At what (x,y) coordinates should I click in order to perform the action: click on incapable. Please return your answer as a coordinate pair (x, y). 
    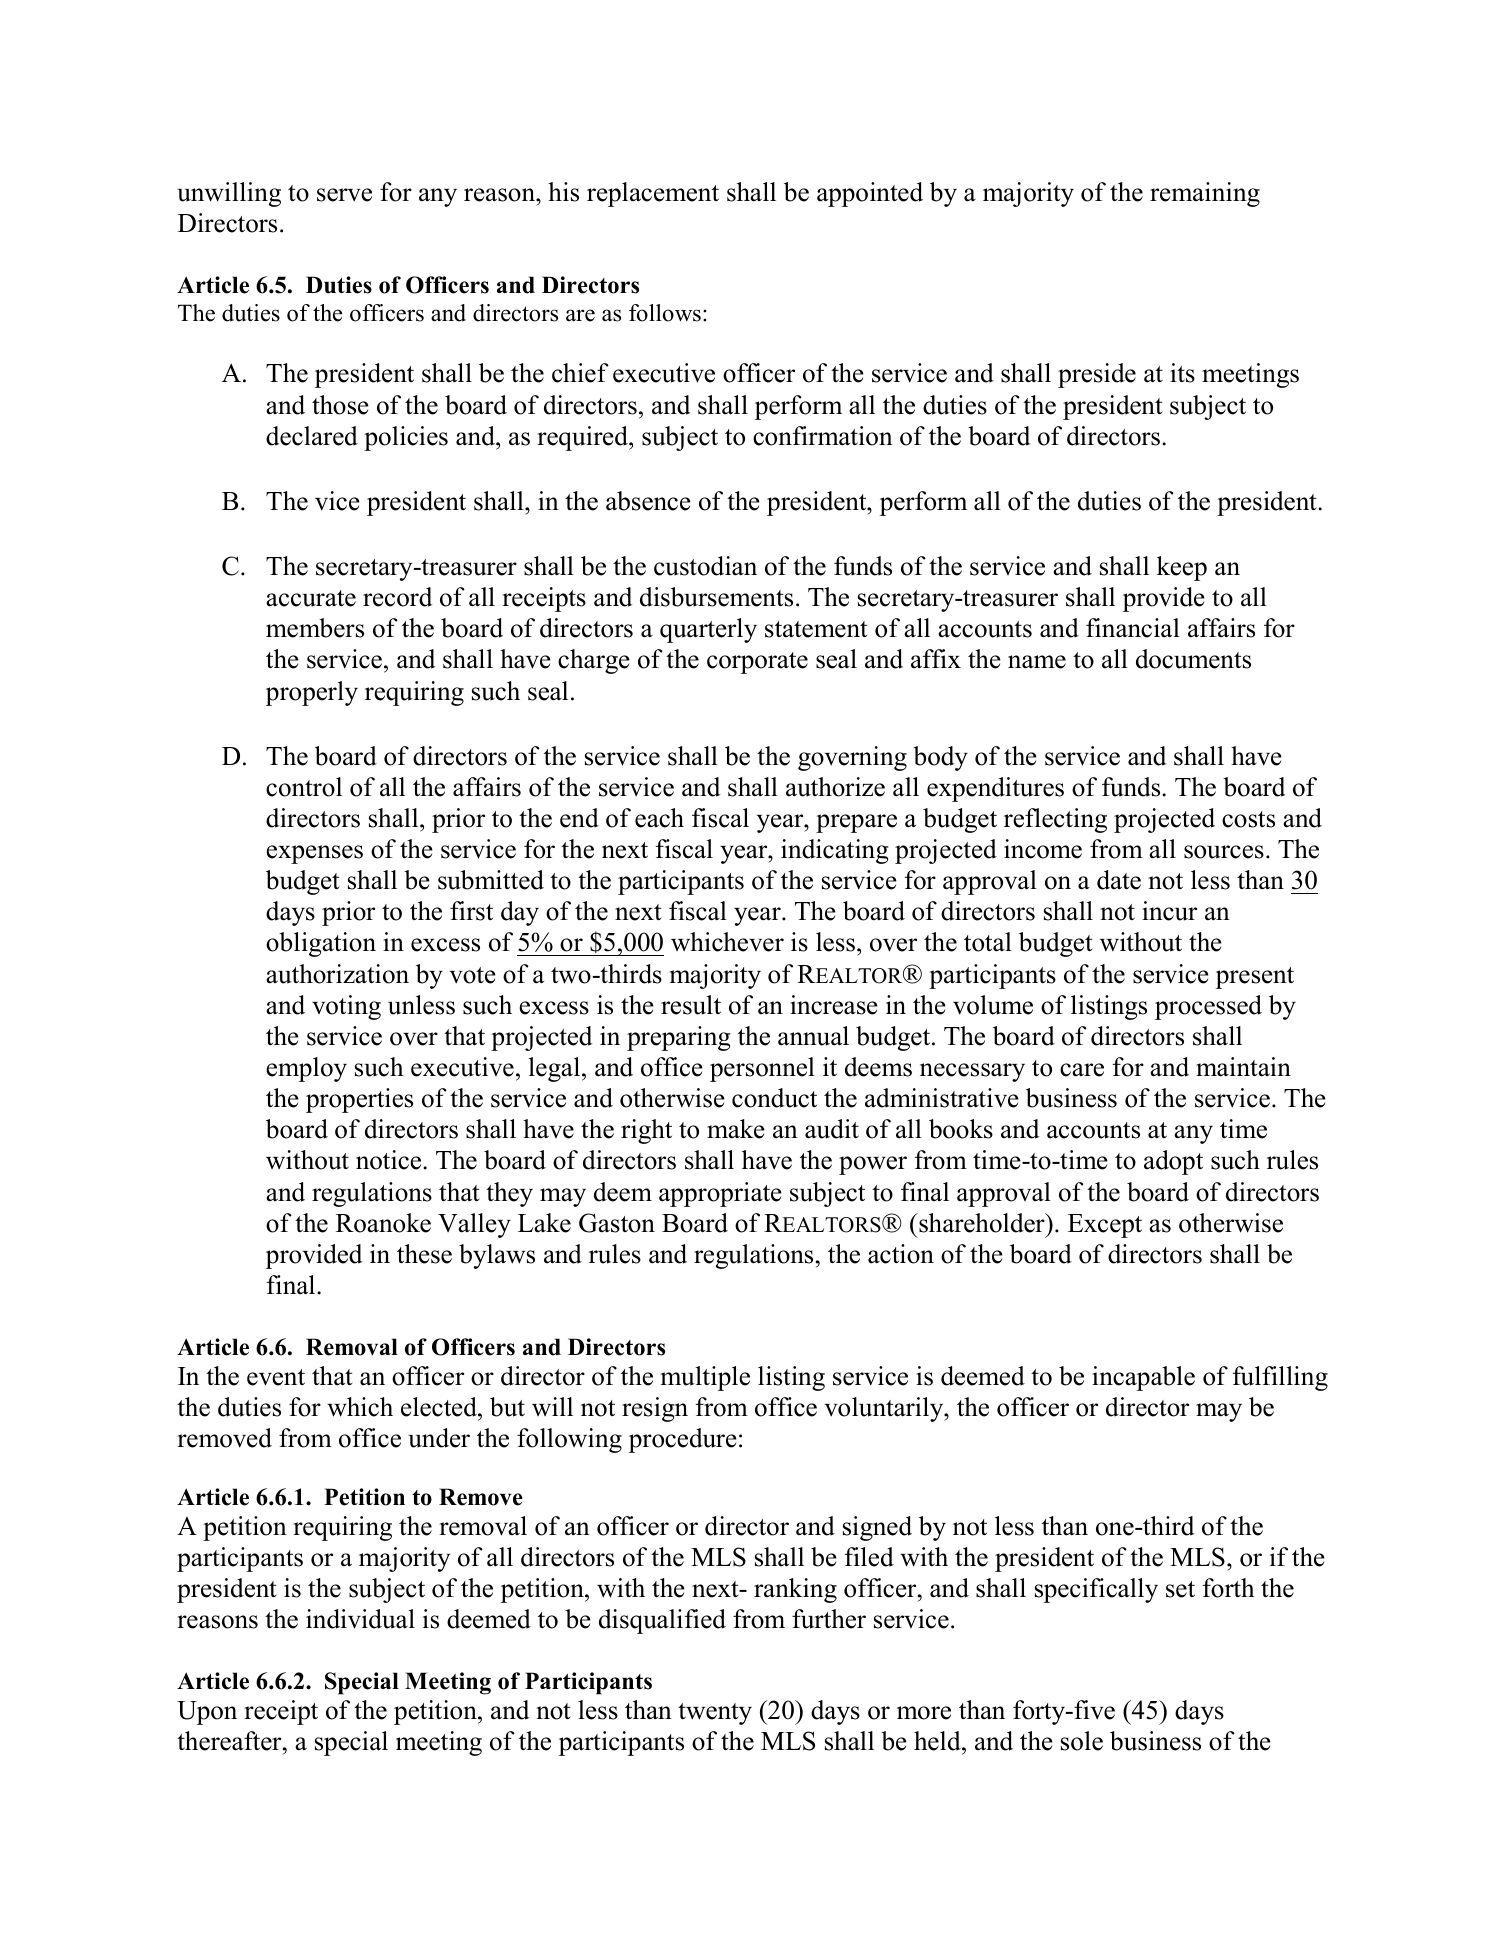
    Looking at the image, I should click on (1143, 1378).
